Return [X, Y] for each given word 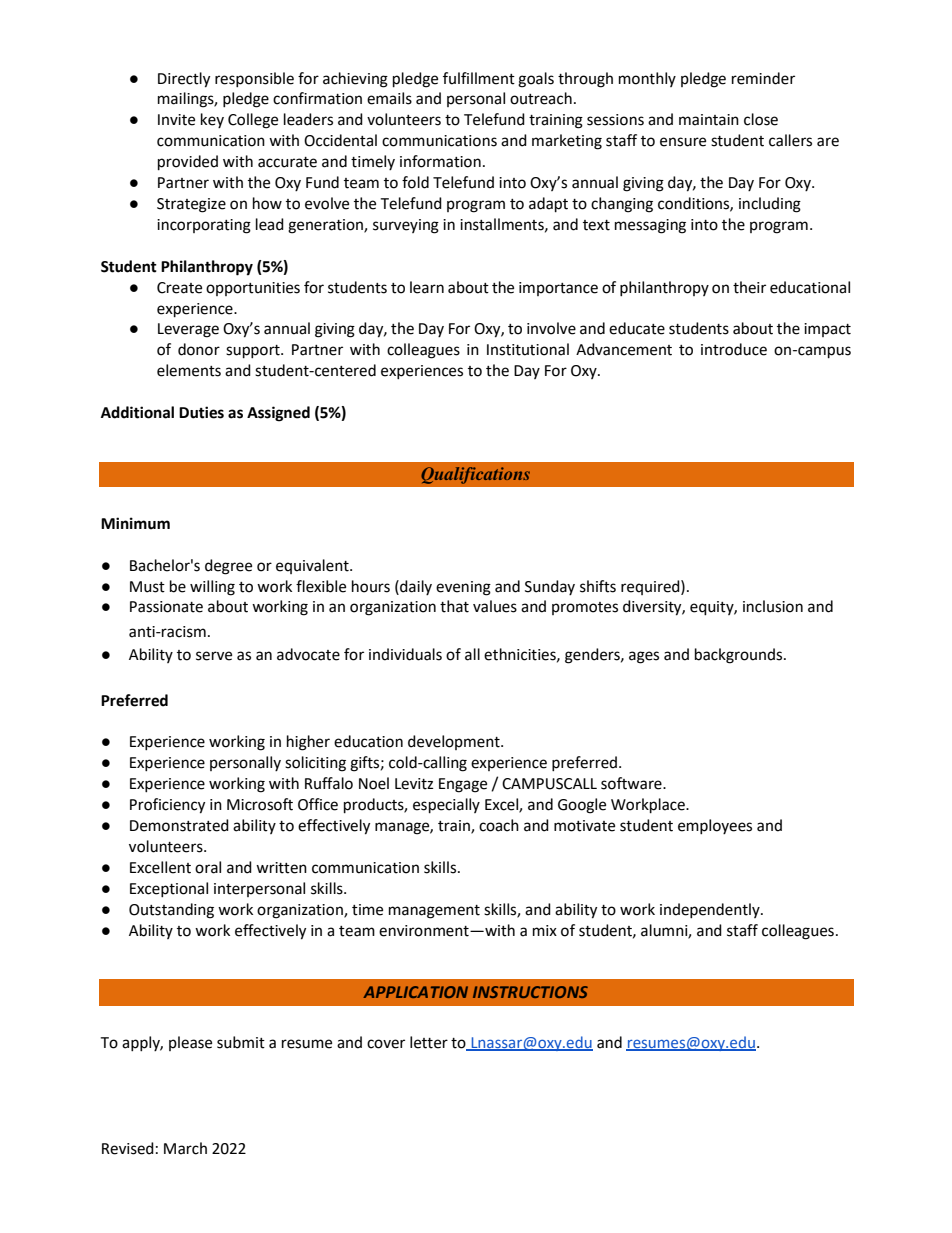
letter [429, 1042]
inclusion [773, 606]
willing [212, 588]
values [495, 606]
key [212, 120]
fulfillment [479, 78]
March [185, 1148]
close [761, 119]
